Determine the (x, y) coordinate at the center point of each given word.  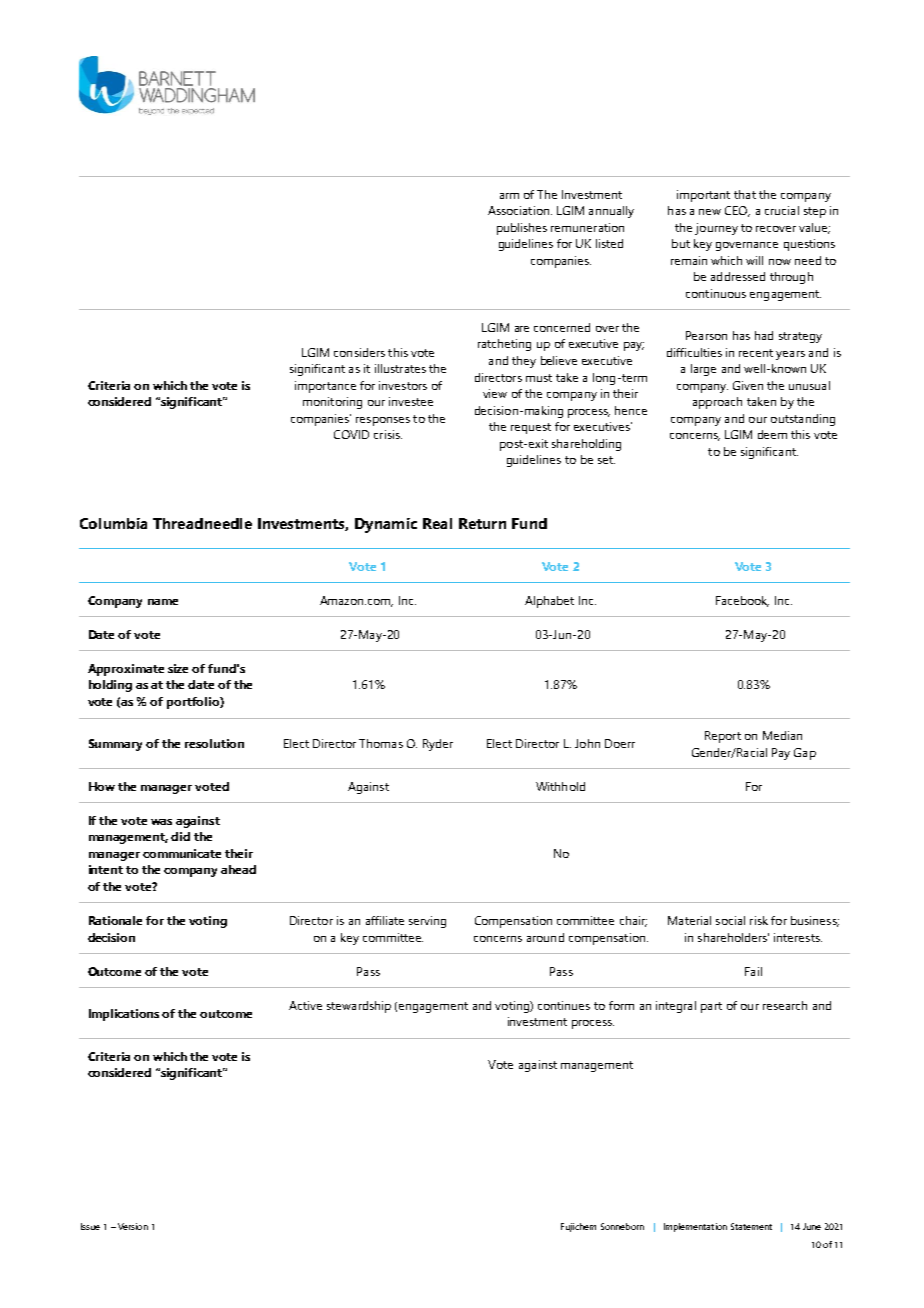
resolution (214, 743)
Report (723, 737)
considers (359, 352)
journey (716, 229)
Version (133, 1226)
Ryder (438, 745)
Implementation (695, 1227)
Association (518, 210)
